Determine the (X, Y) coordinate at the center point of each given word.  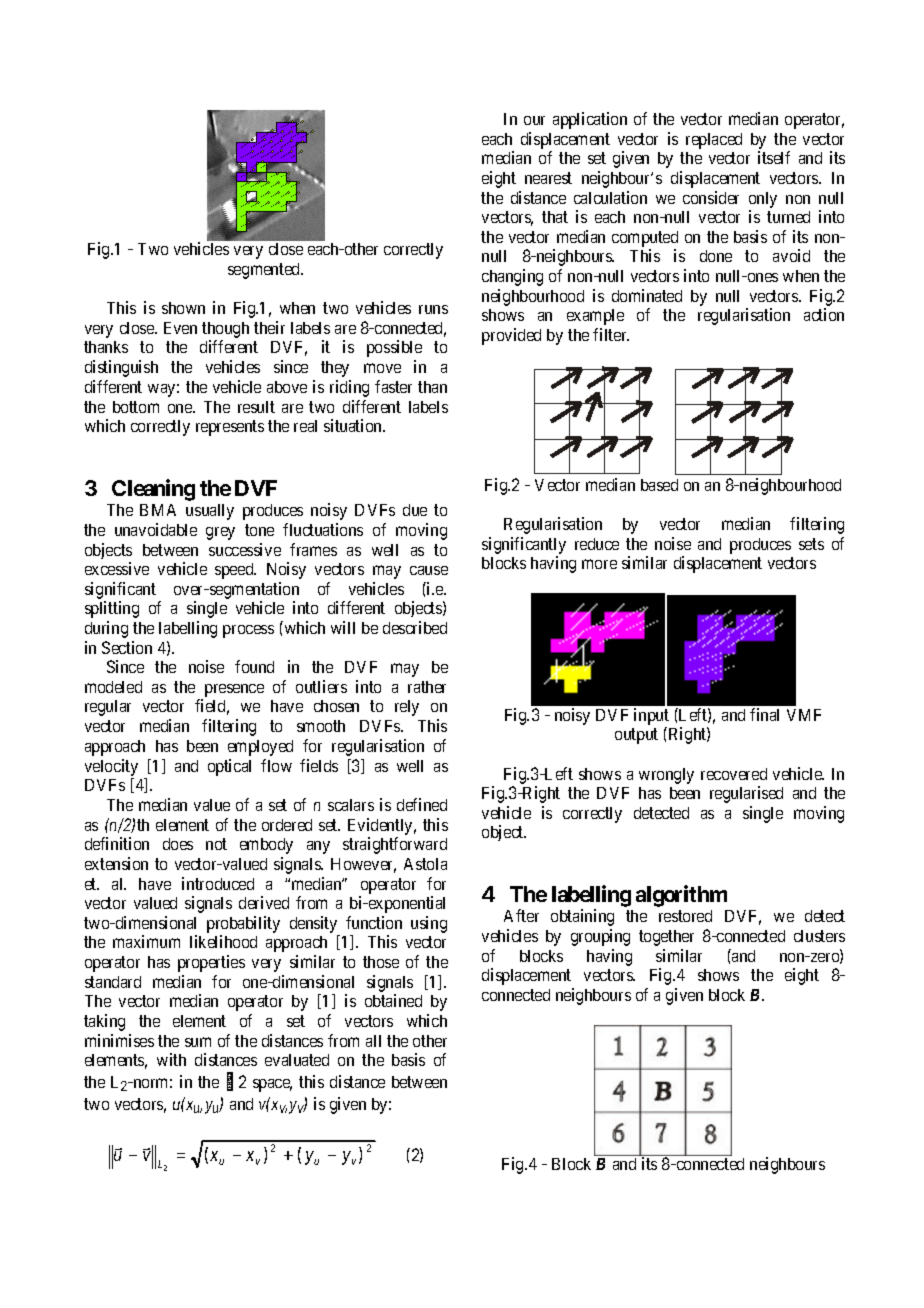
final (764, 714)
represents (230, 428)
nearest (548, 178)
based (659, 485)
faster (393, 386)
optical (229, 767)
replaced (714, 141)
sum (198, 1042)
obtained (393, 1000)
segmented (265, 271)
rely (407, 708)
